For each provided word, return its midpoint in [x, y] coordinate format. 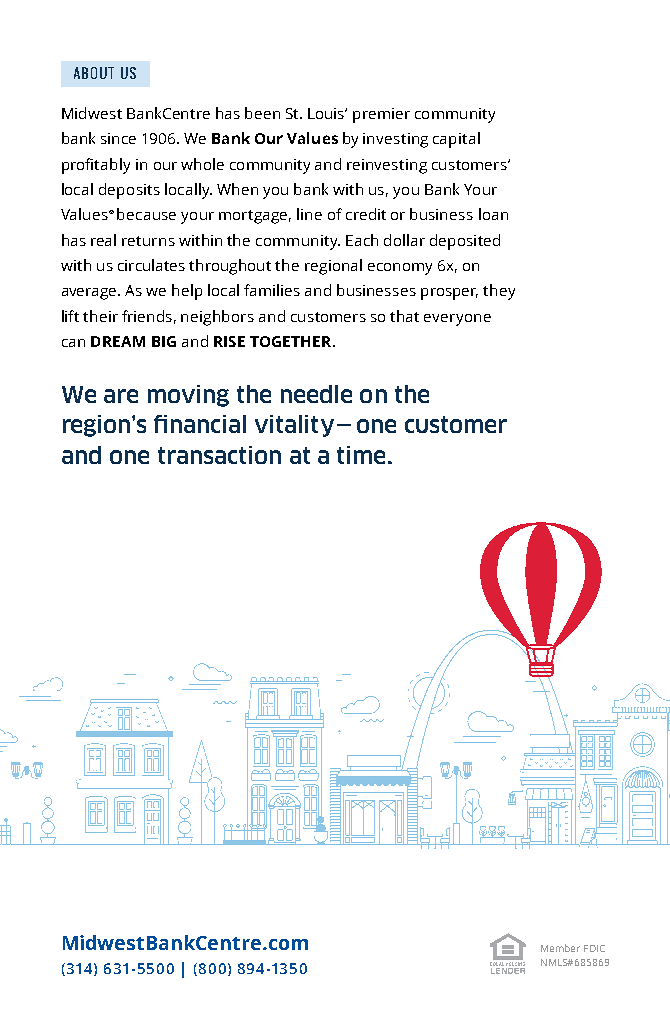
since [118, 138]
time [361, 455]
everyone [457, 320]
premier [381, 115]
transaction [219, 455]
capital [456, 140]
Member [560, 948]
